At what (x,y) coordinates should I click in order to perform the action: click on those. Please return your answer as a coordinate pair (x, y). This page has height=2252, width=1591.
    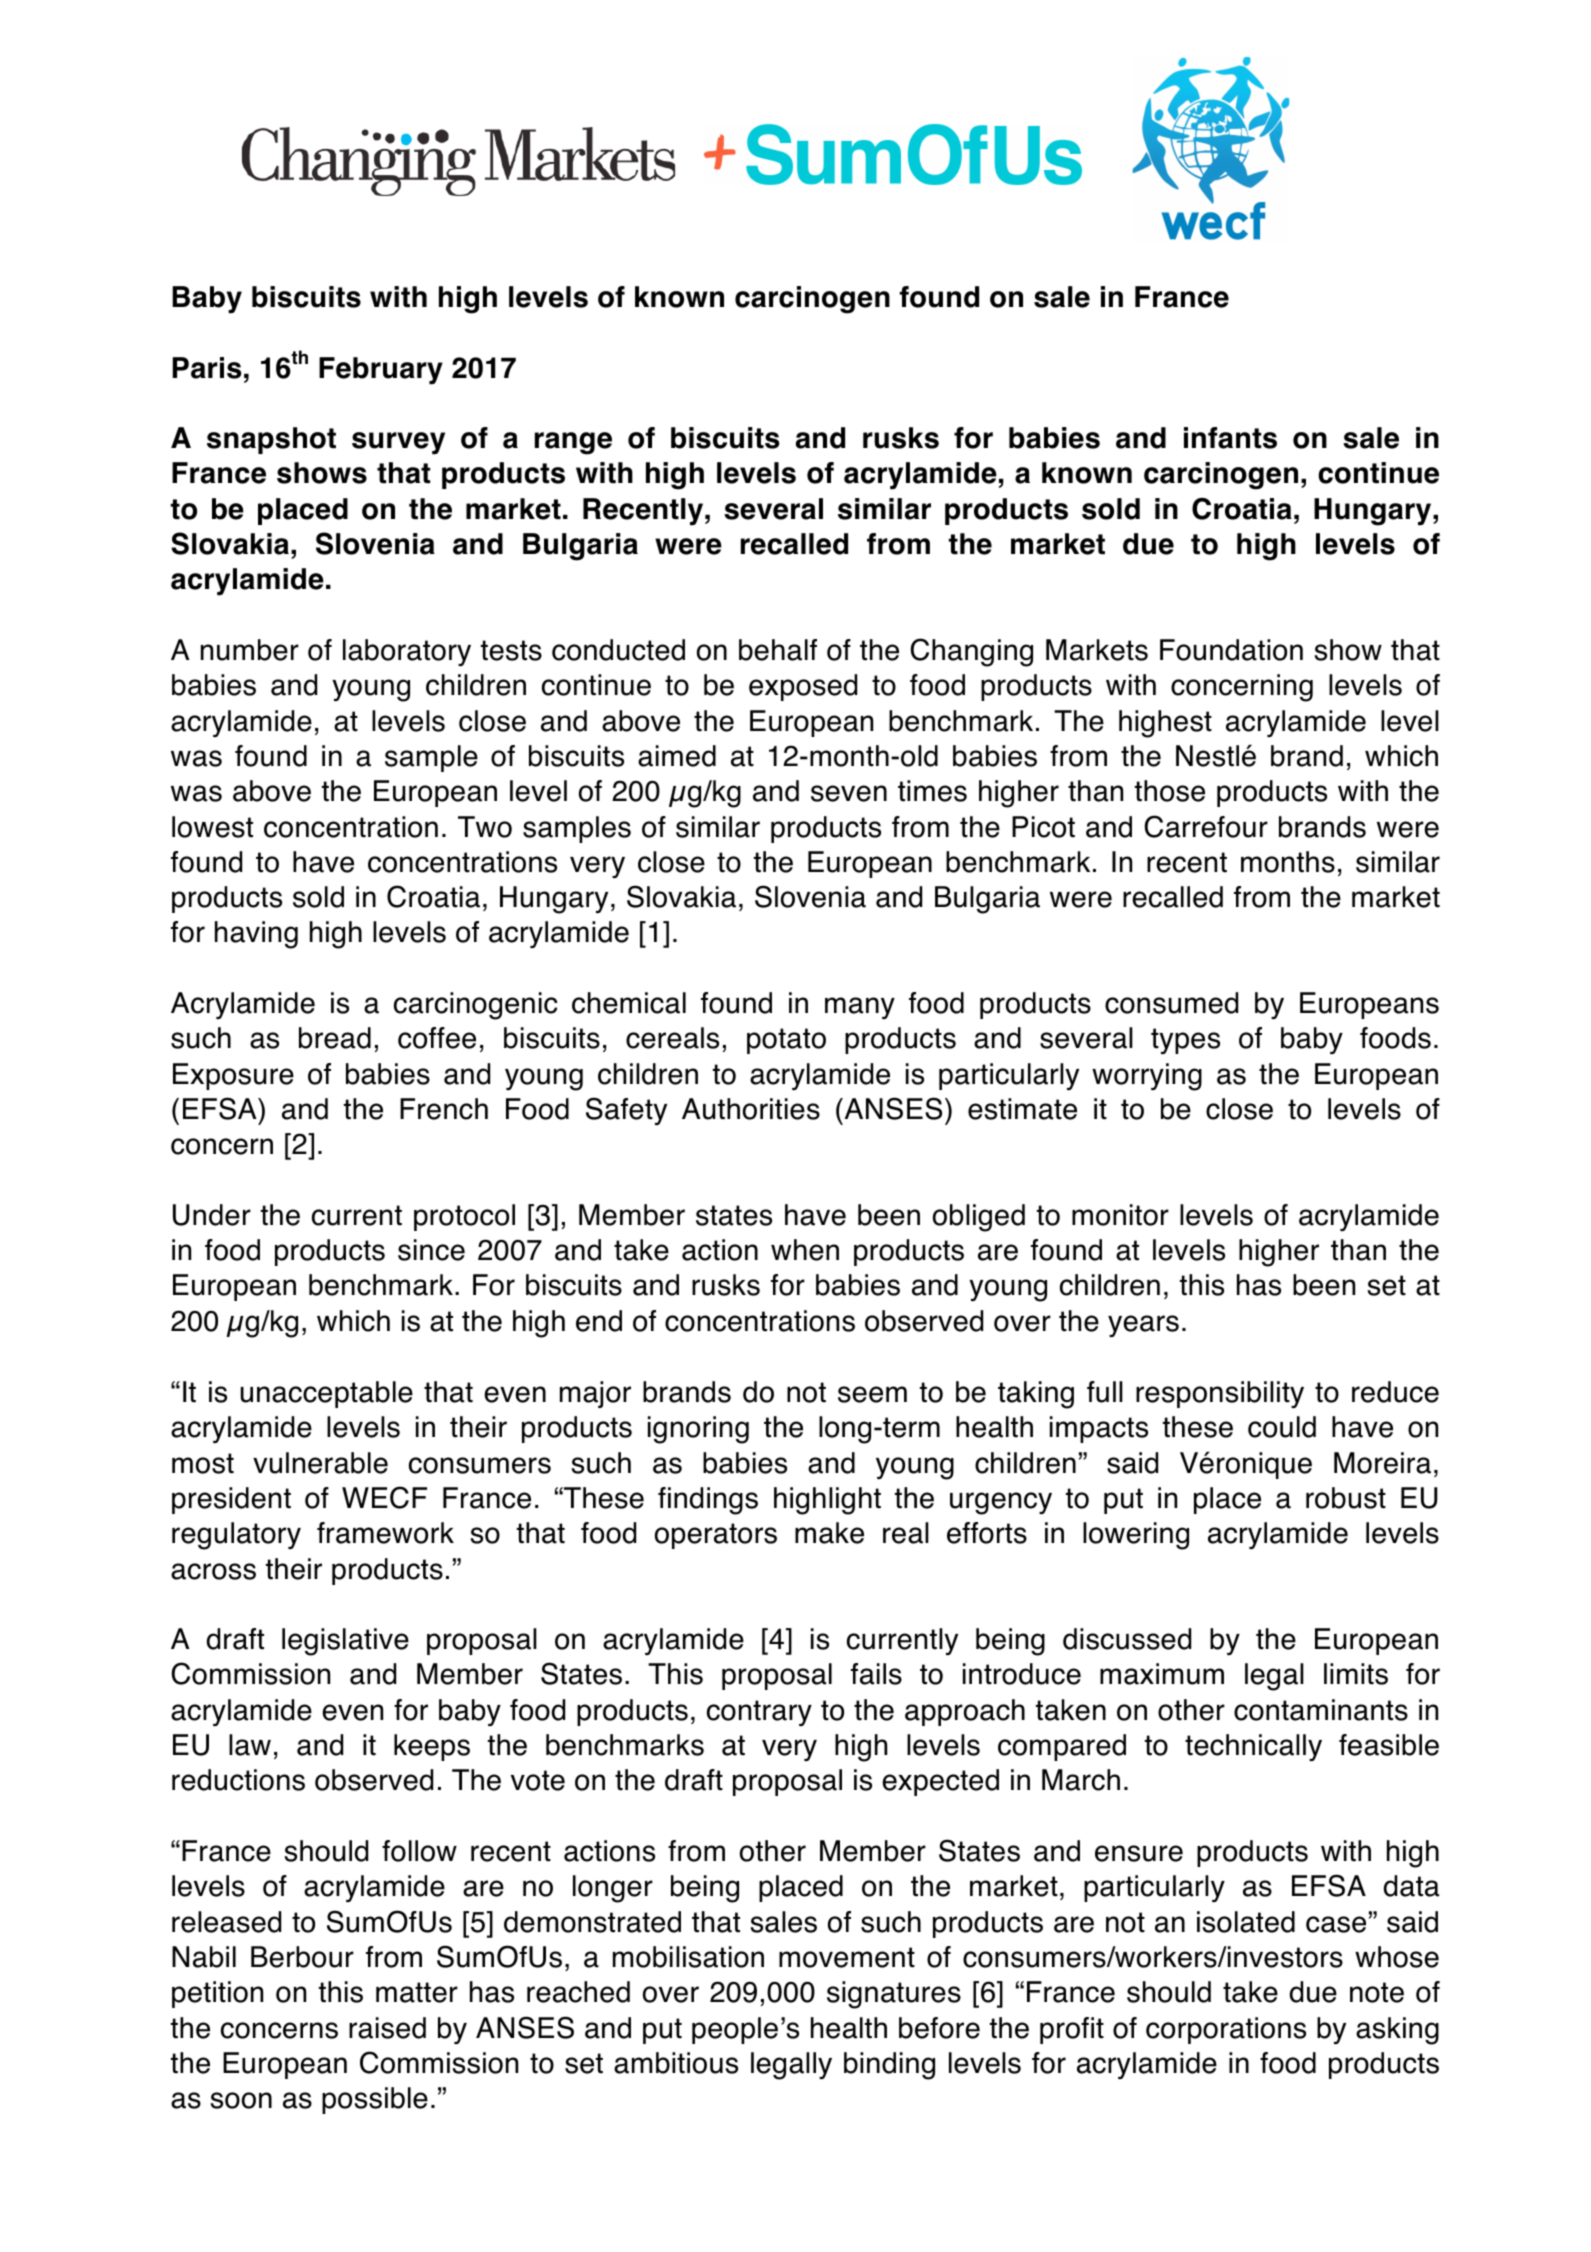
    Looking at the image, I should click on (1170, 791).
